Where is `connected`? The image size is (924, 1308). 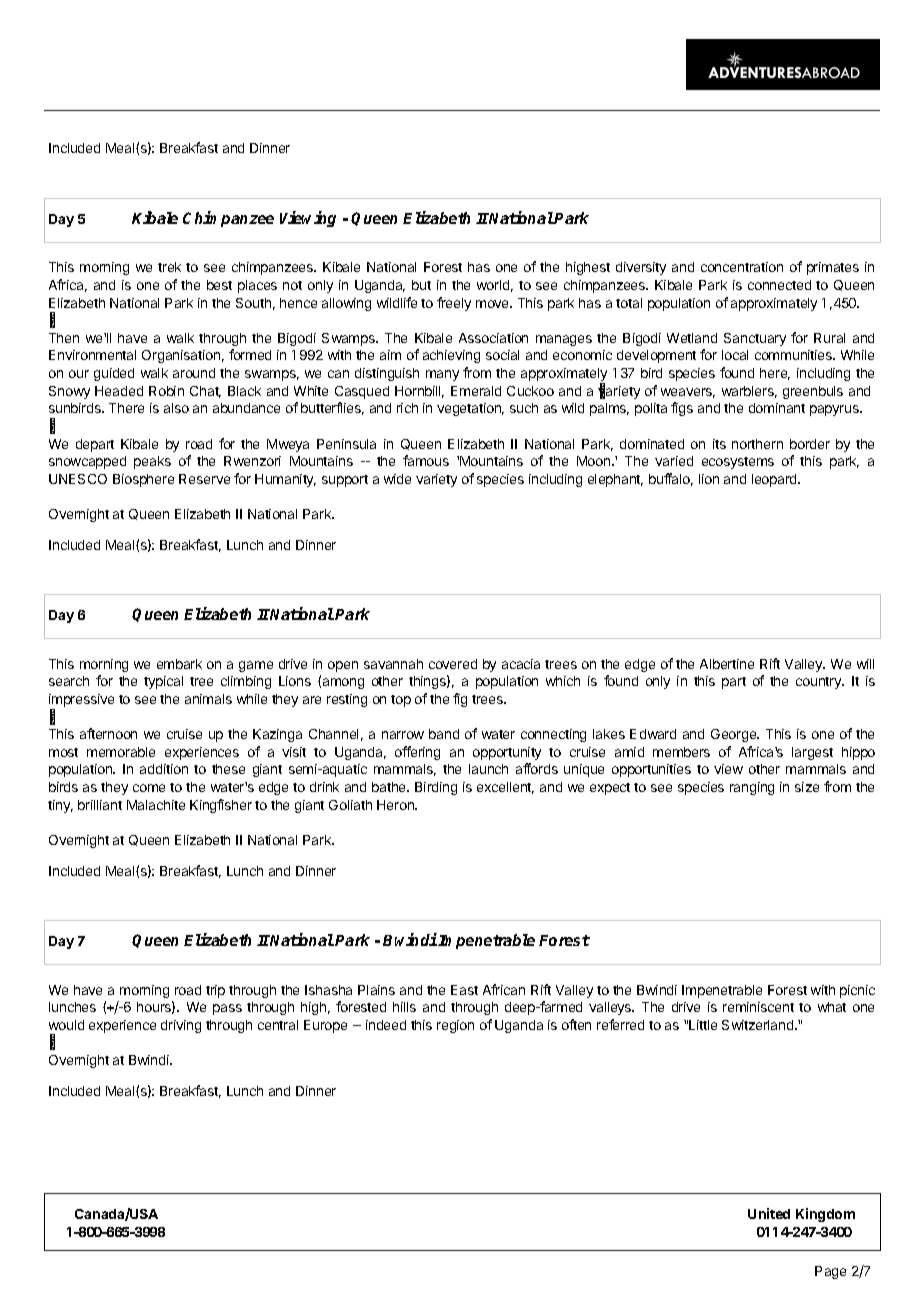 connected is located at coordinates (779, 285).
